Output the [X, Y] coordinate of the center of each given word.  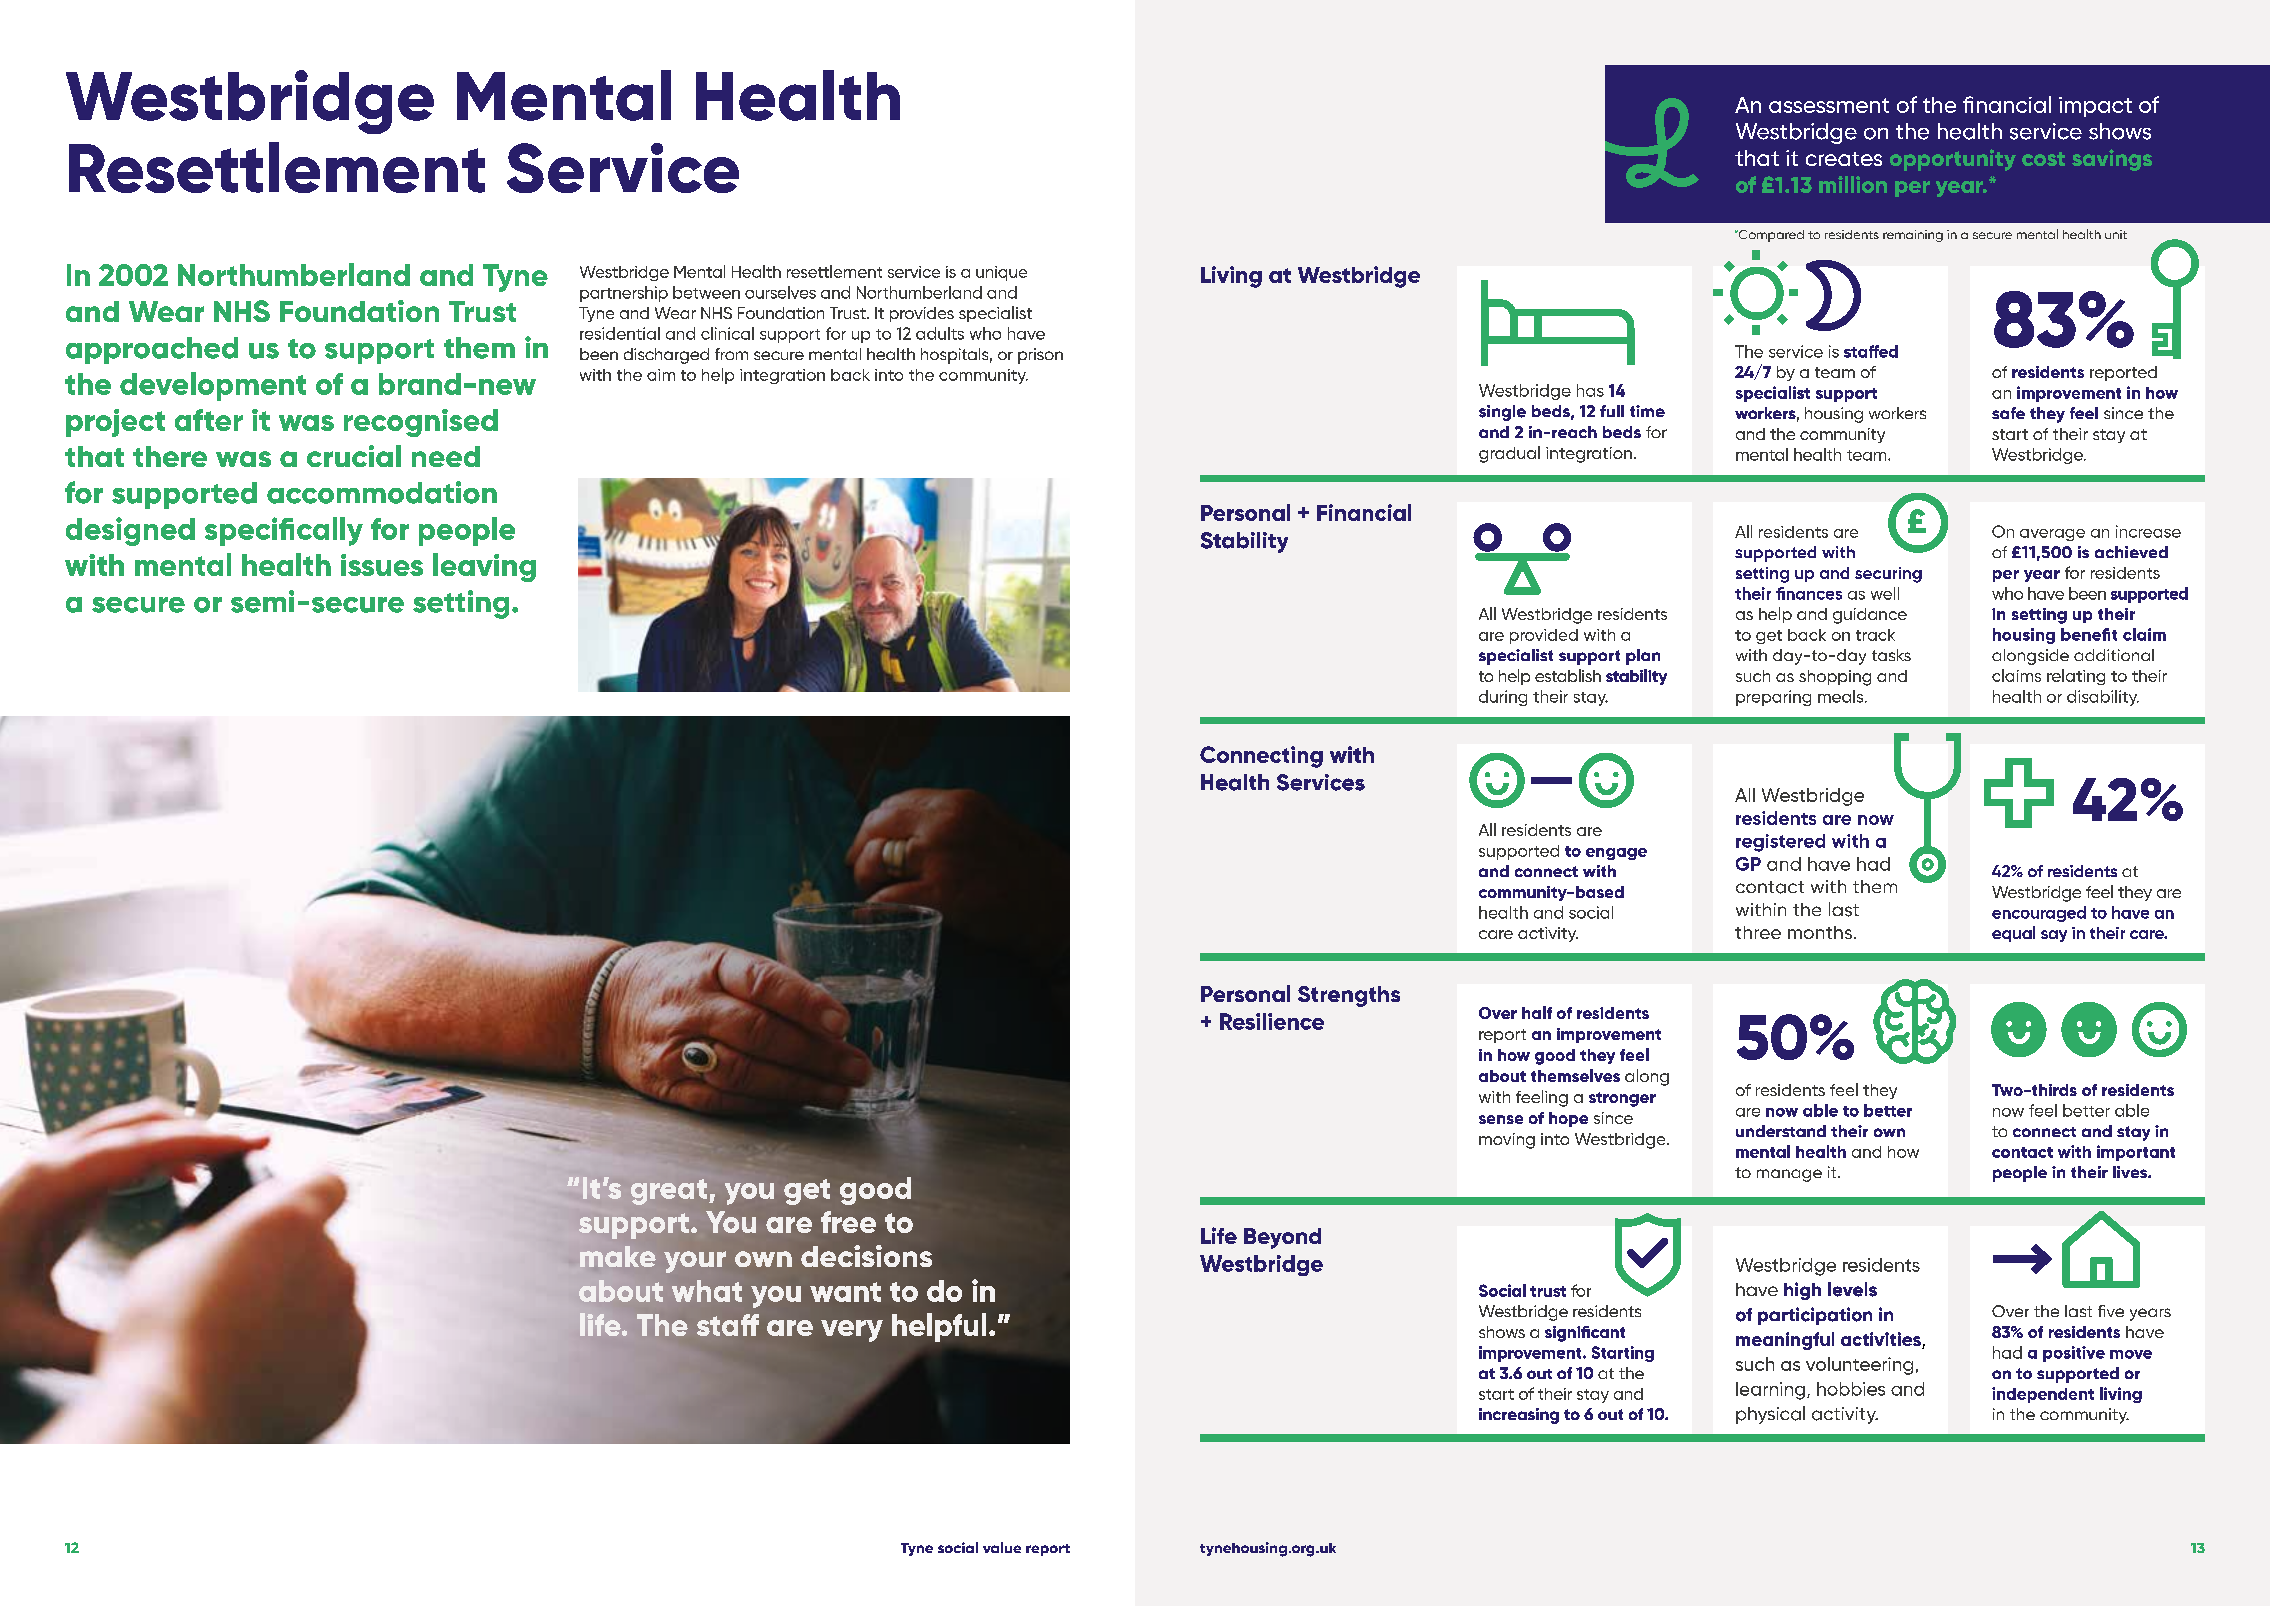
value [1002, 1547]
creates [1844, 159]
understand [1781, 1131]
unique [1001, 273]
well [1885, 593]
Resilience [1272, 1021]
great [669, 1192]
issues [382, 565]
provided [1544, 636]
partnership [624, 294]
